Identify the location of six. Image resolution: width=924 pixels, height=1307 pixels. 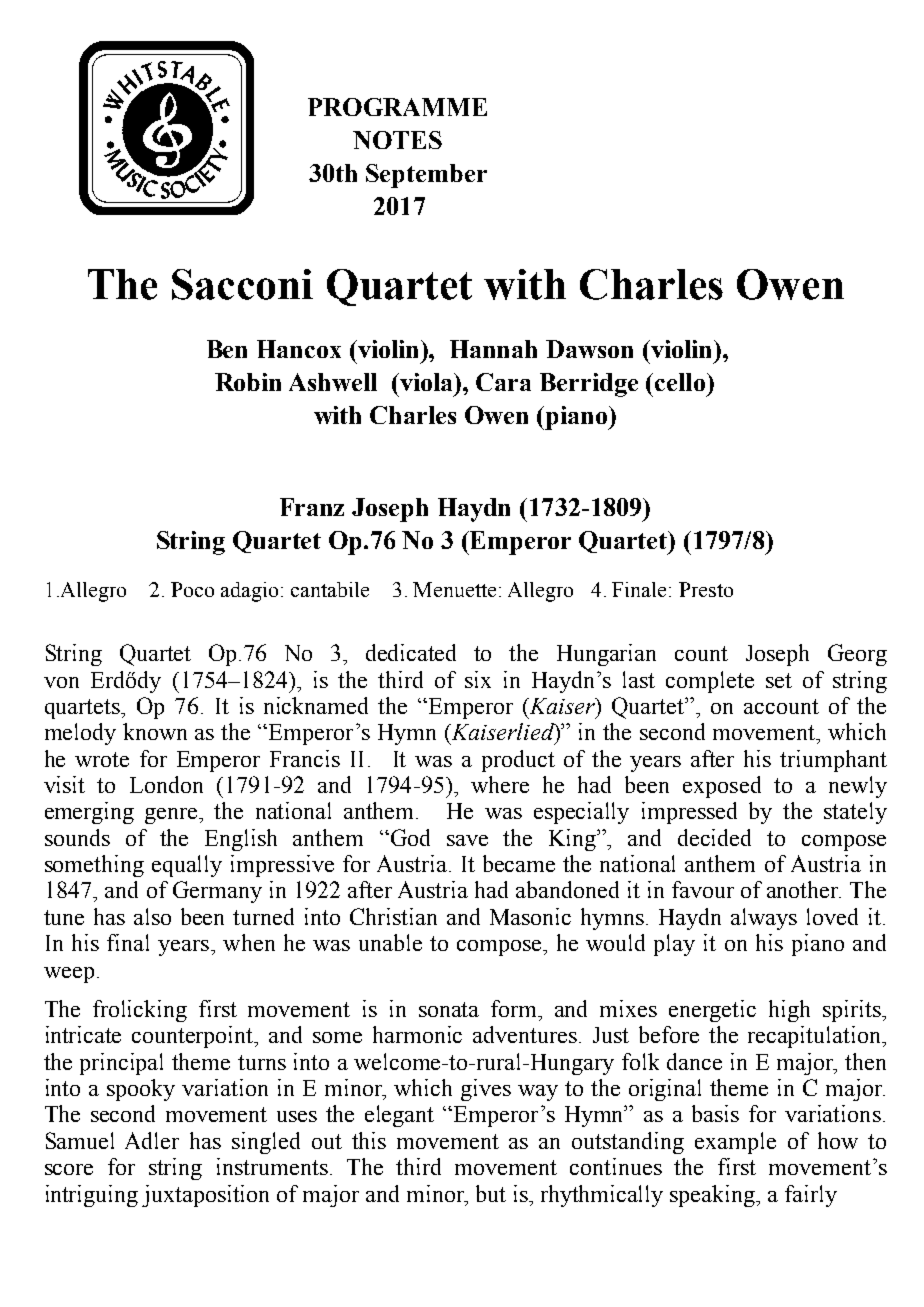
(478, 679).
